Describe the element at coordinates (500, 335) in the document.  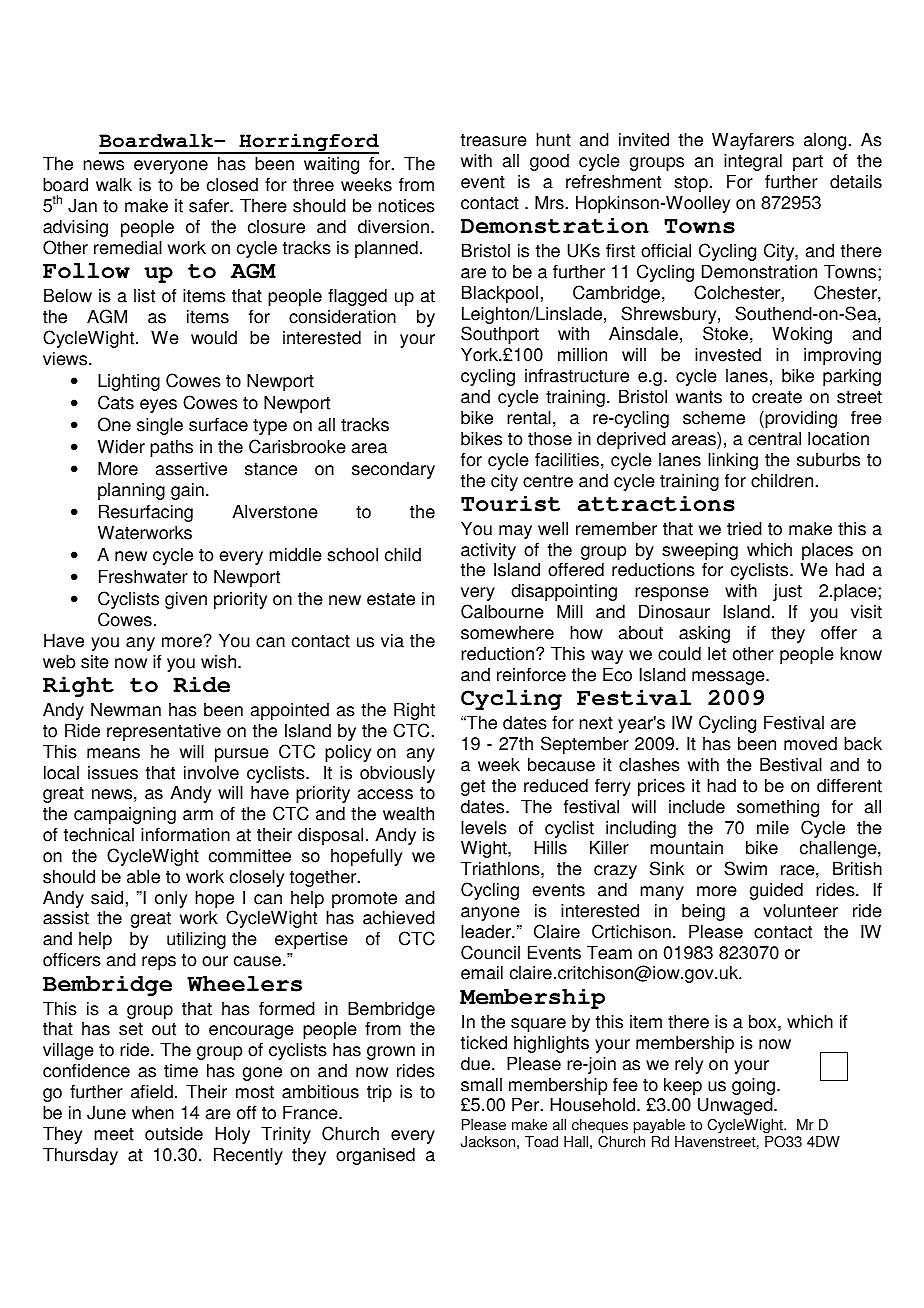
I see `Southport` at that location.
